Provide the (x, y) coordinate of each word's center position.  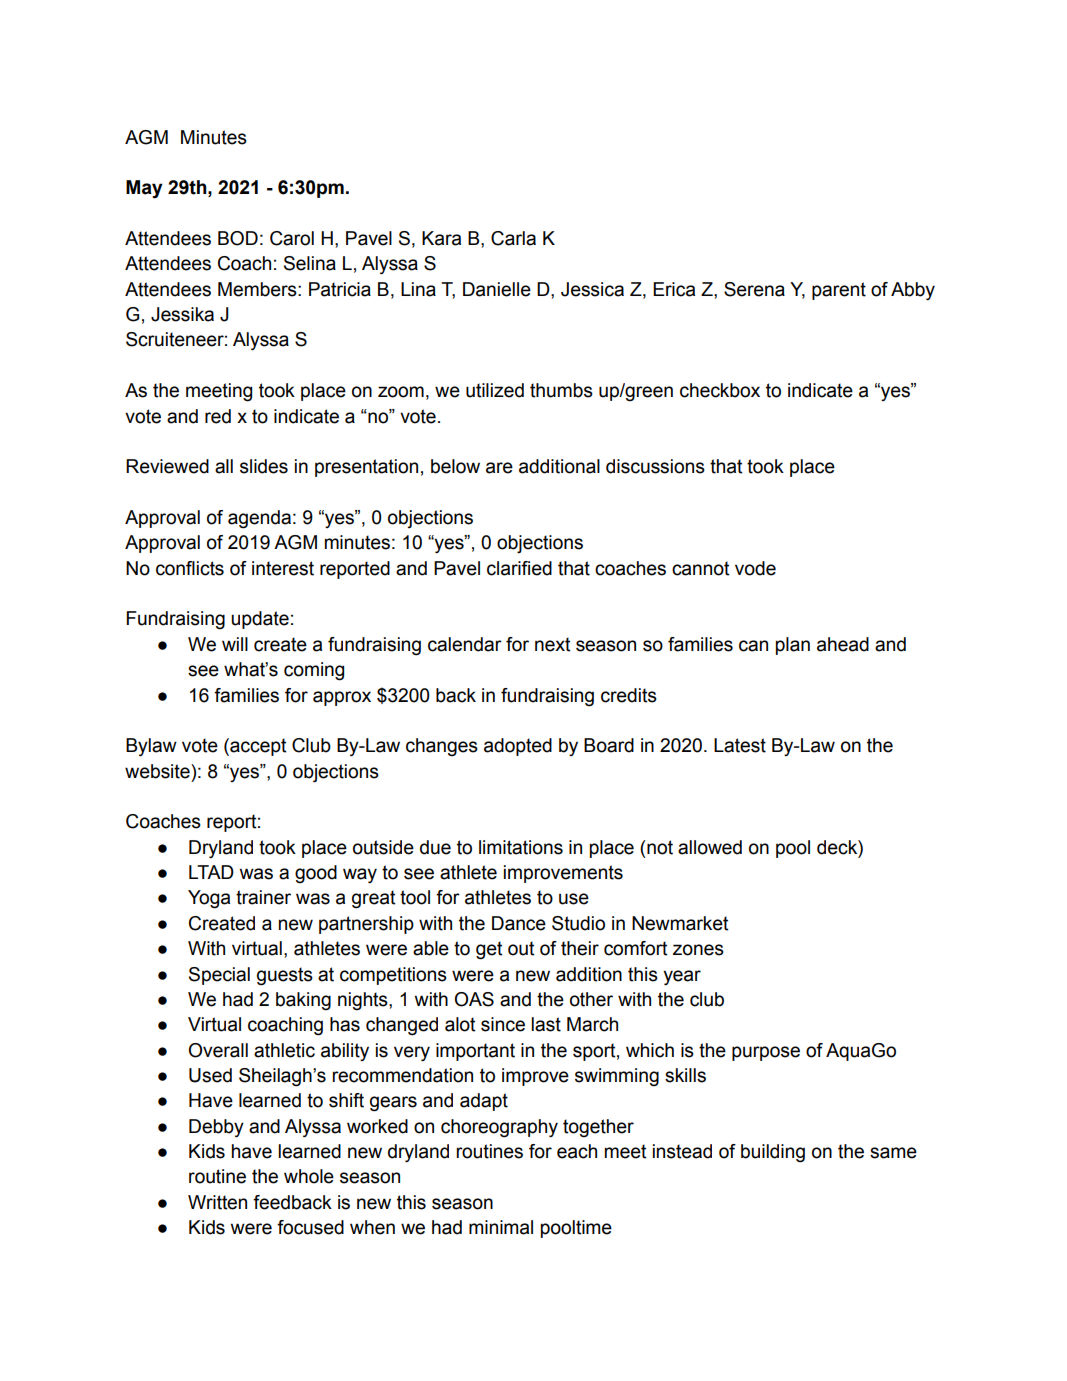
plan (793, 646)
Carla (513, 238)
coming (314, 671)
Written (217, 1202)
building (773, 1153)
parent (839, 291)
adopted (518, 747)
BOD (238, 238)
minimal (501, 1227)
